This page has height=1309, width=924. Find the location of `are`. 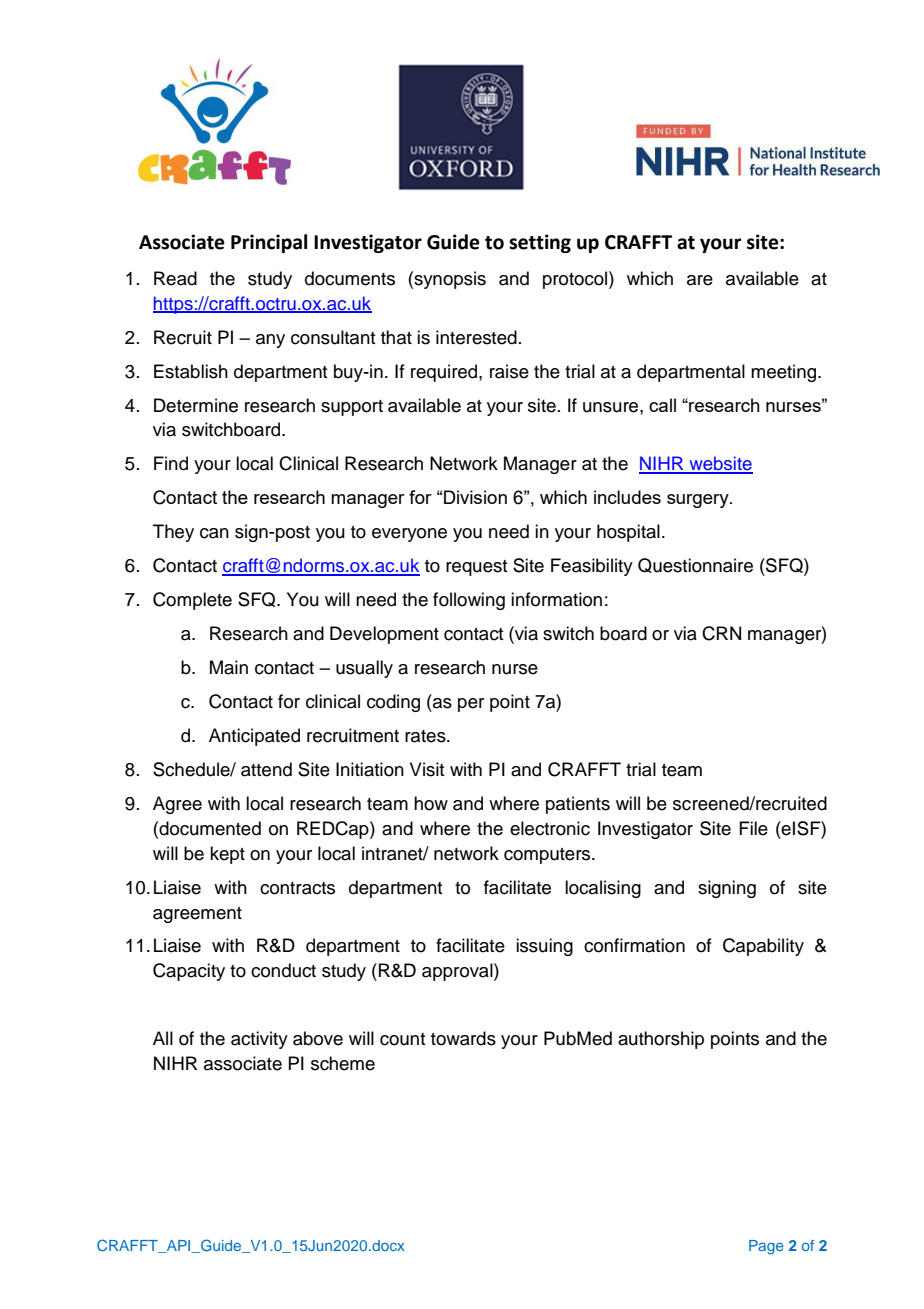

are is located at coordinates (700, 280).
